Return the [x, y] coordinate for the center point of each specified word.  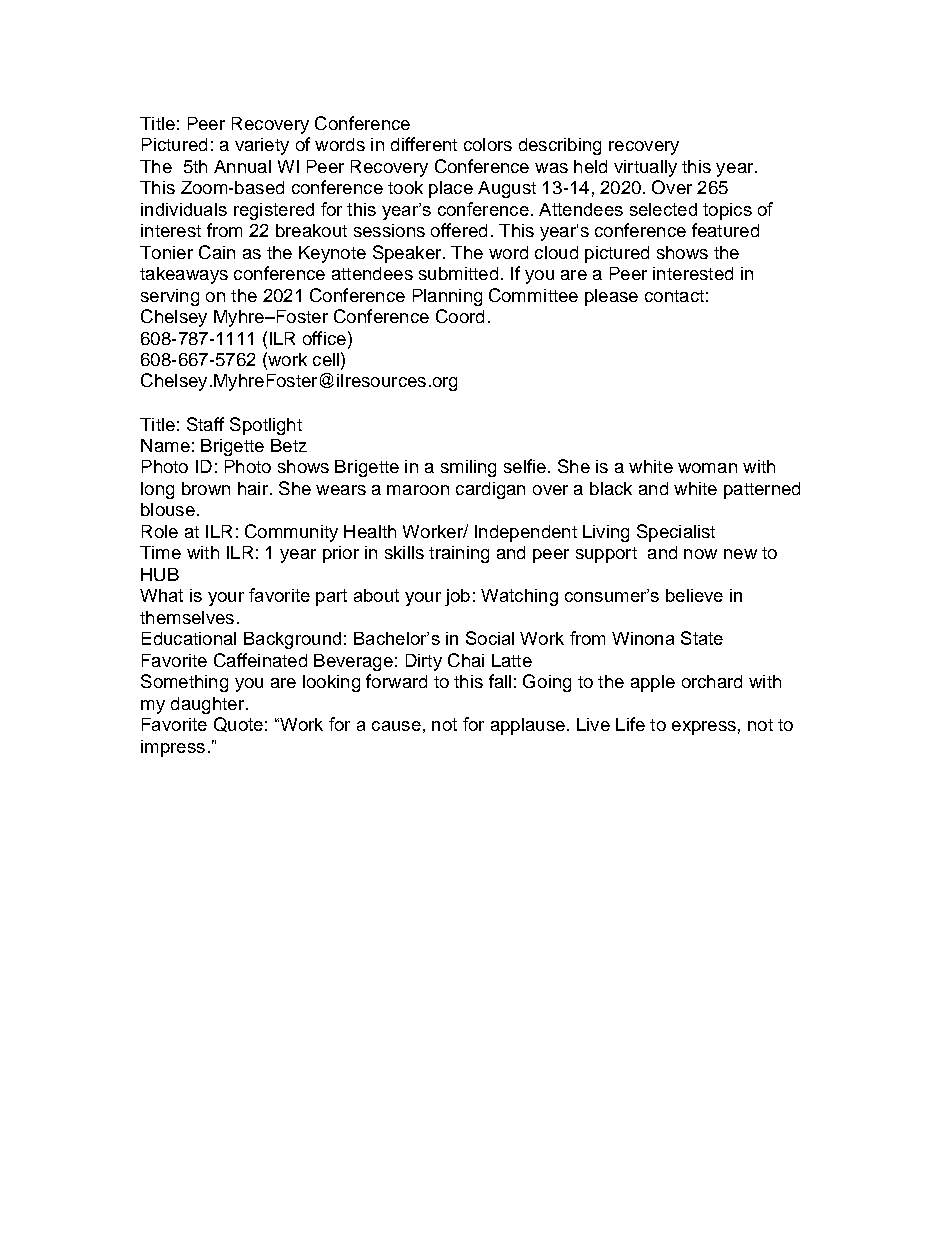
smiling [468, 468]
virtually [645, 168]
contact [674, 296]
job [457, 597]
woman [707, 468]
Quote [238, 724]
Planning [447, 297]
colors [488, 144]
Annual [242, 166]
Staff [205, 424]
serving [170, 297]
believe [694, 595]
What [161, 595]
